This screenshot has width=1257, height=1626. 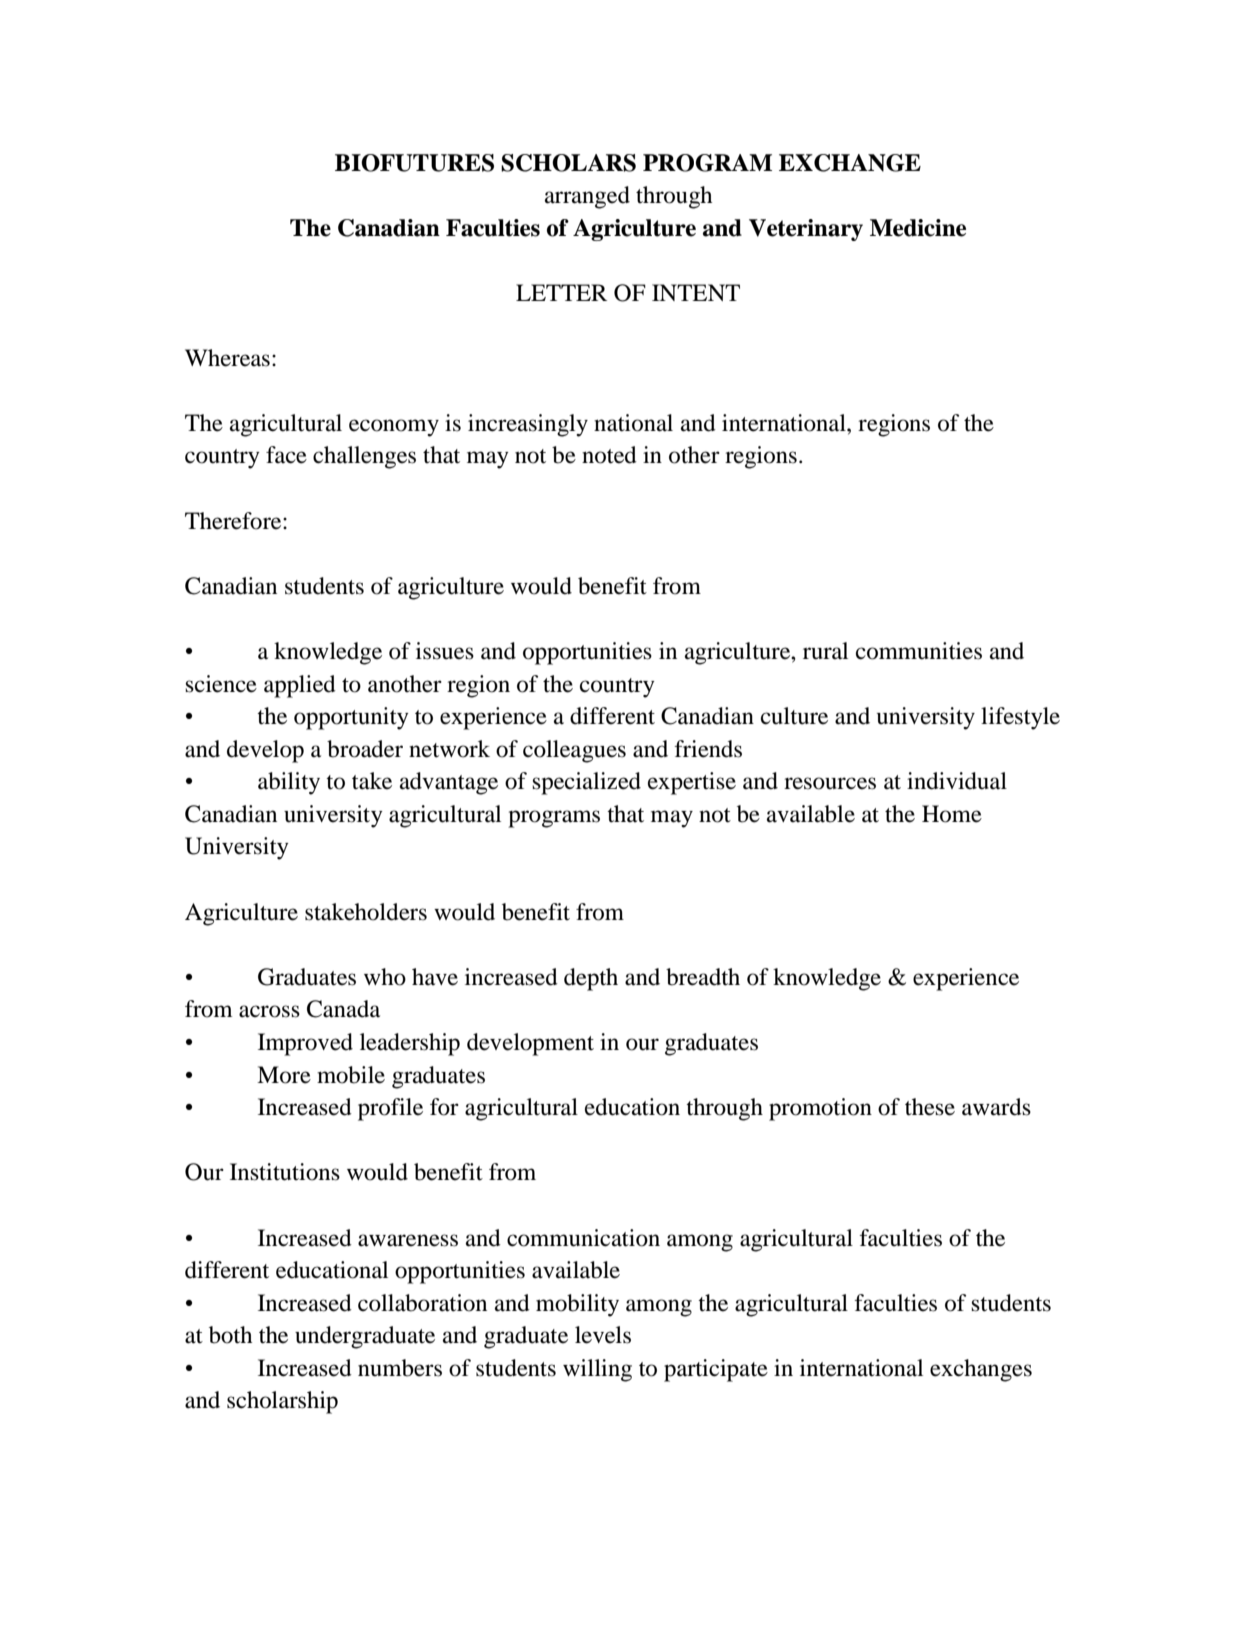 I want to click on noted, so click(x=609, y=455).
